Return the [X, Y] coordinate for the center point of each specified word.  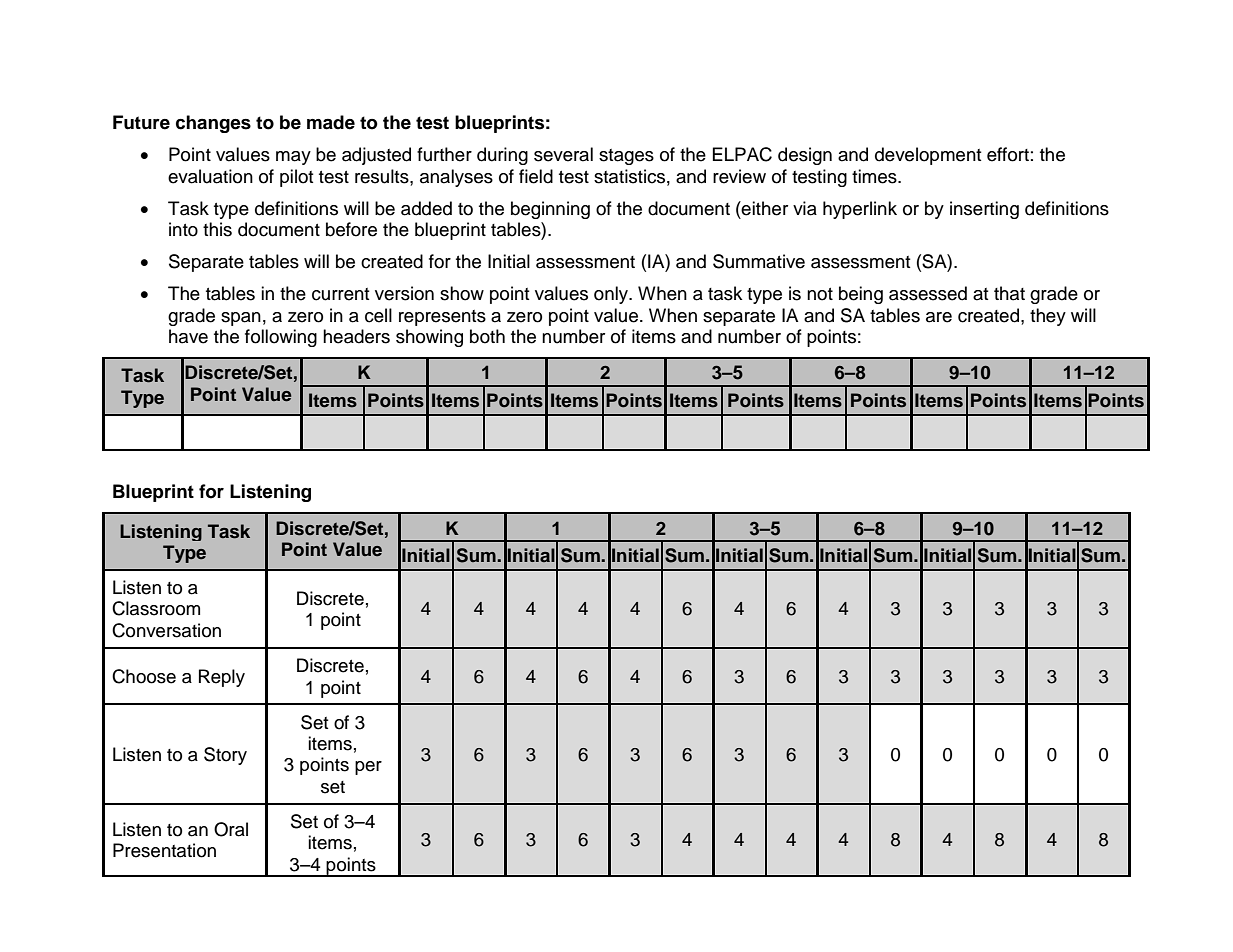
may [293, 158]
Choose [144, 676]
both [487, 336]
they [1048, 317]
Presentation [164, 850]
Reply [222, 678]
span [241, 319]
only [612, 295]
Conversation [166, 630]
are [939, 317]
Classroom [156, 608]
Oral [231, 829]
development [928, 156]
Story [225, 756]
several [563, 154]
